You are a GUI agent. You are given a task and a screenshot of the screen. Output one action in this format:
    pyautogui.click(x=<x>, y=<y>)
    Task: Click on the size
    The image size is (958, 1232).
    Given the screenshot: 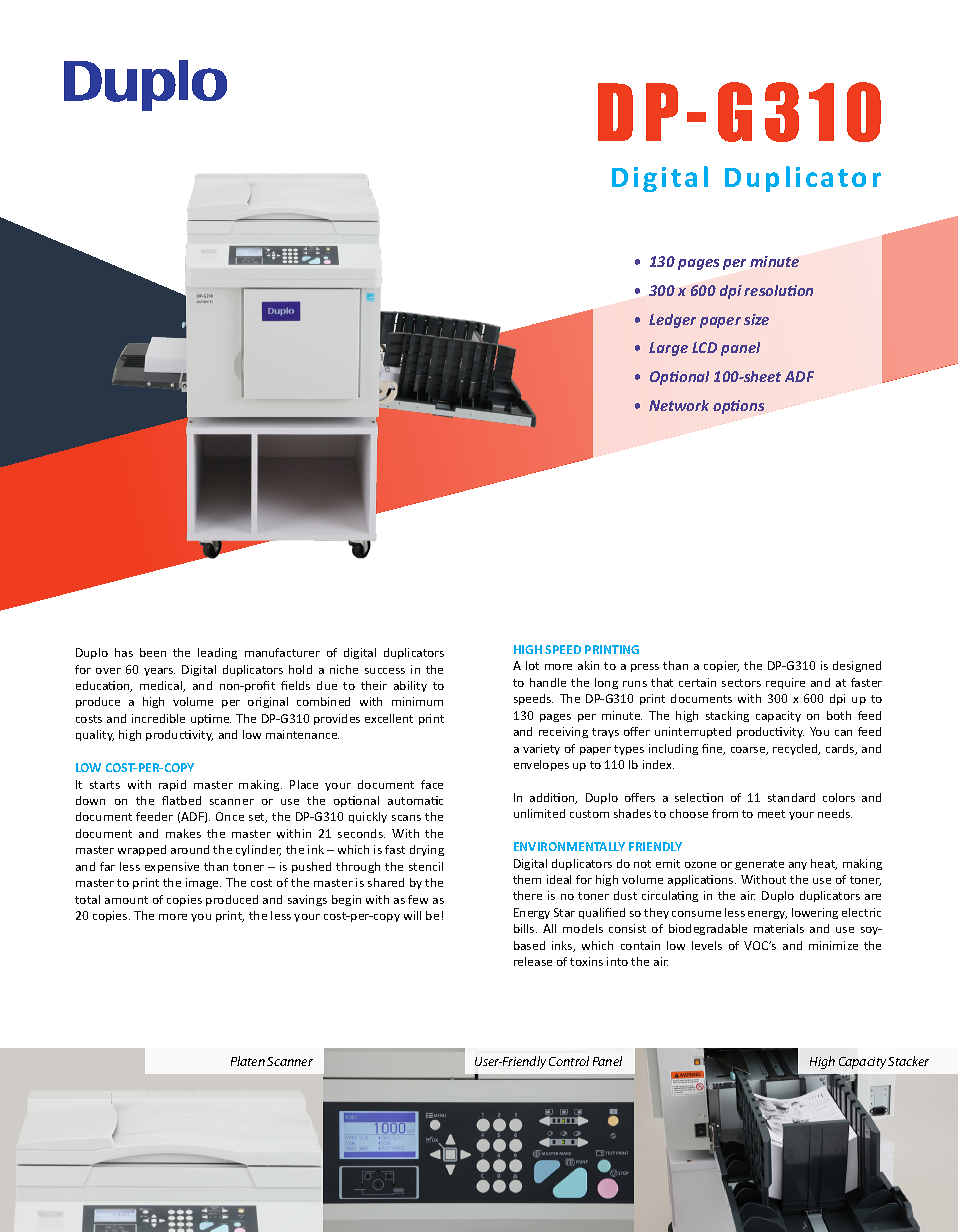 What is the action you would take?
    pyautogui.click(x=756, y=319)
